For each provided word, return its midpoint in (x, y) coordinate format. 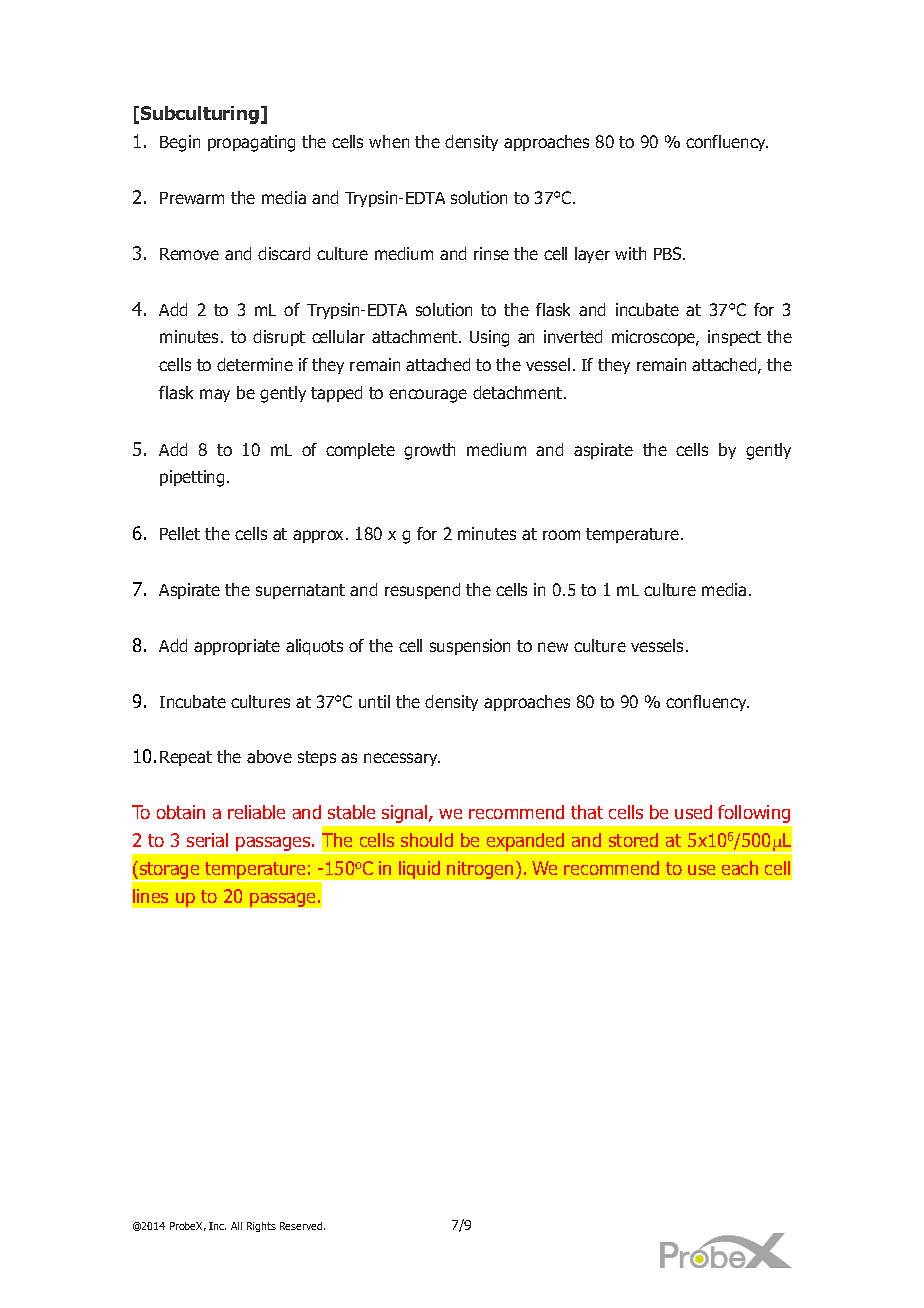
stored (633, 840)
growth (429, 451)
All (236, 1226)
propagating (251, 143)
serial (207, 840)
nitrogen (480, 870)
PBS (669, 253)
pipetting (192, 478)
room (561, 535)
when (389, 141)
